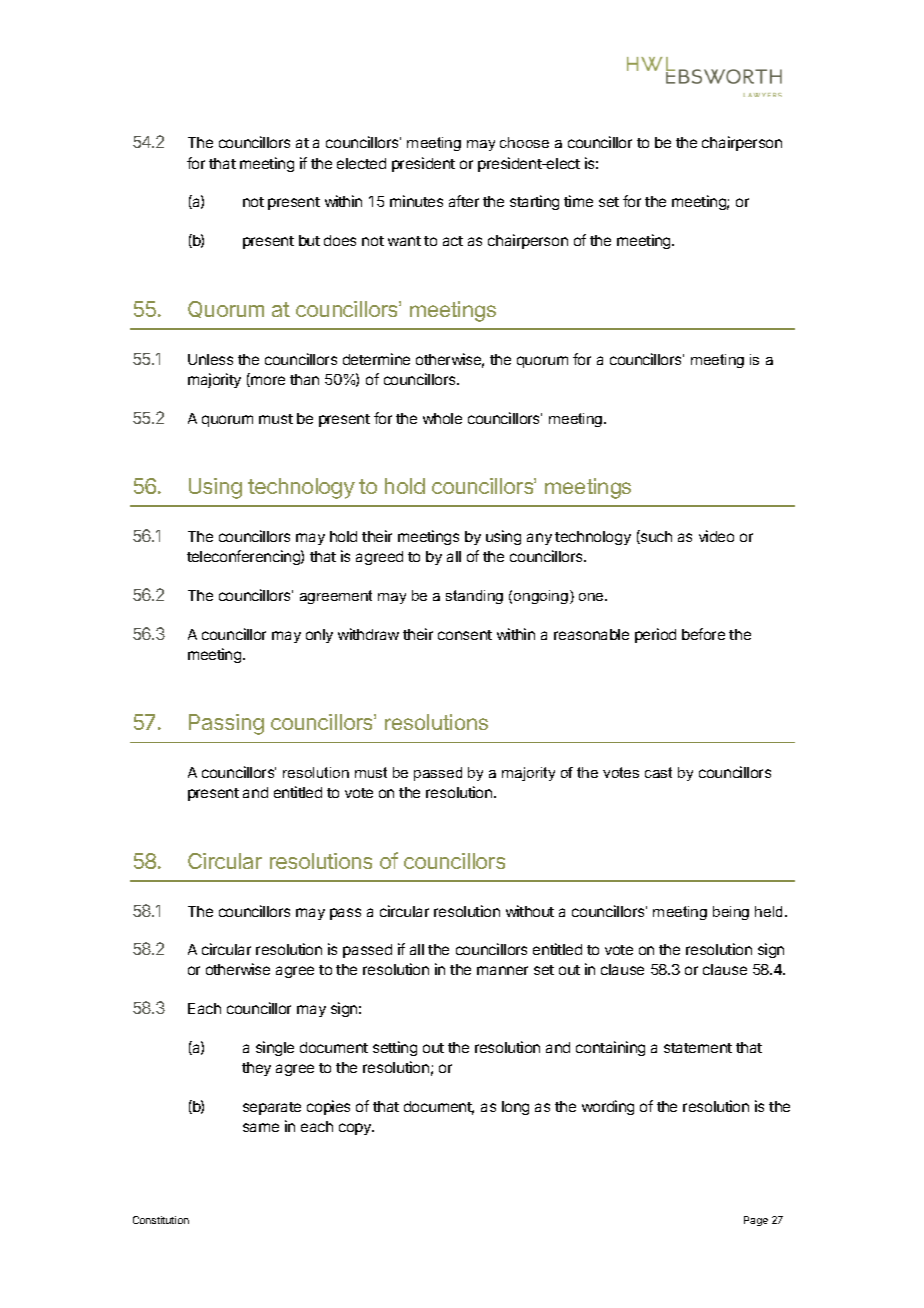  Describe the element at coordinates (275, 1048) in the document. I see `single` at that location.
